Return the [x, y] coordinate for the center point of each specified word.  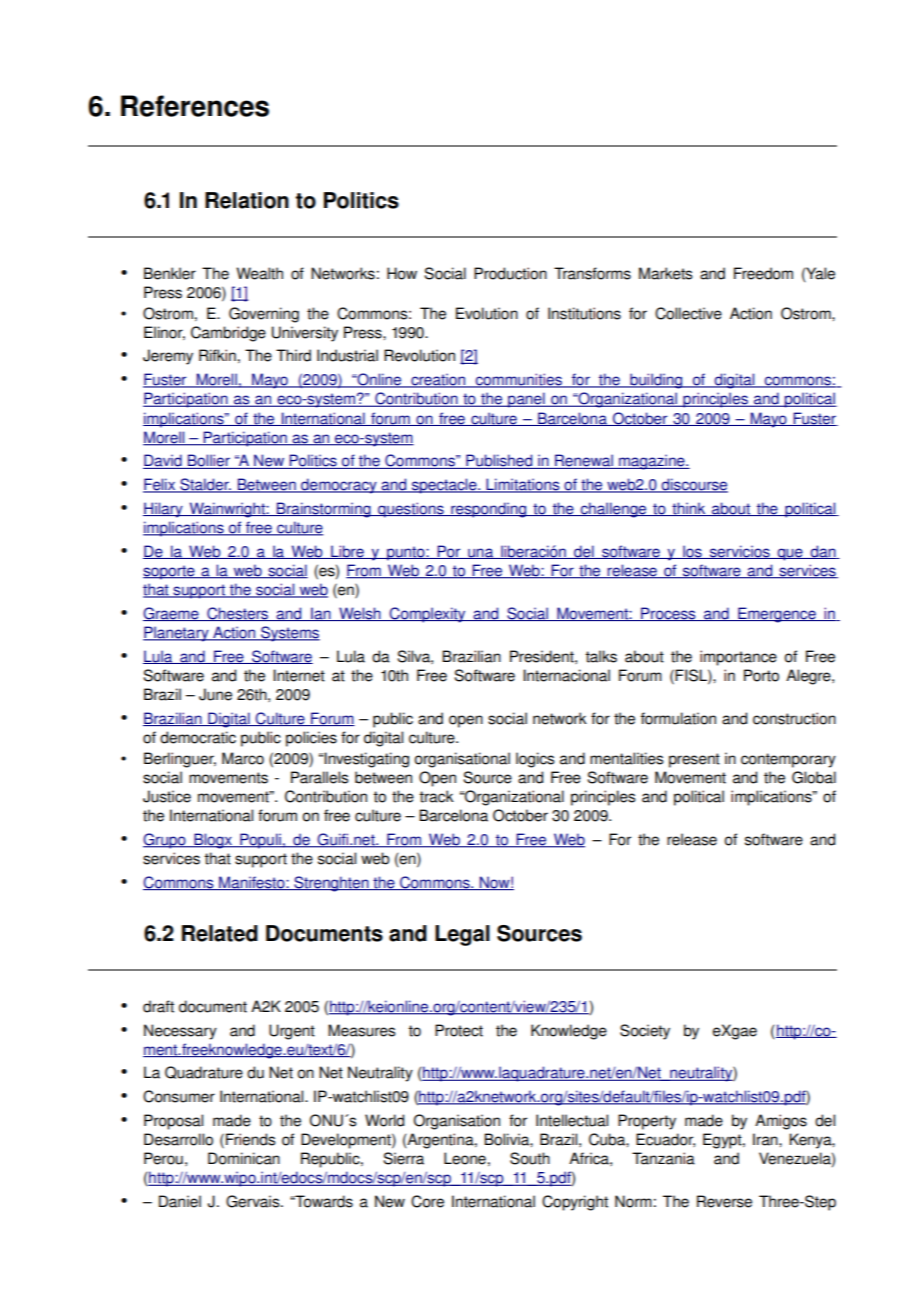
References [195, 106]
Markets [665, 273]
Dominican [244, 1158]
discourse [693, 485]
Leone [465, 1158]
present [694, 760]
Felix [160, 485]
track [436, 796]
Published [499, 461]
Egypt [723, 1141]
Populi [260, 841]
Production [510, 273]
